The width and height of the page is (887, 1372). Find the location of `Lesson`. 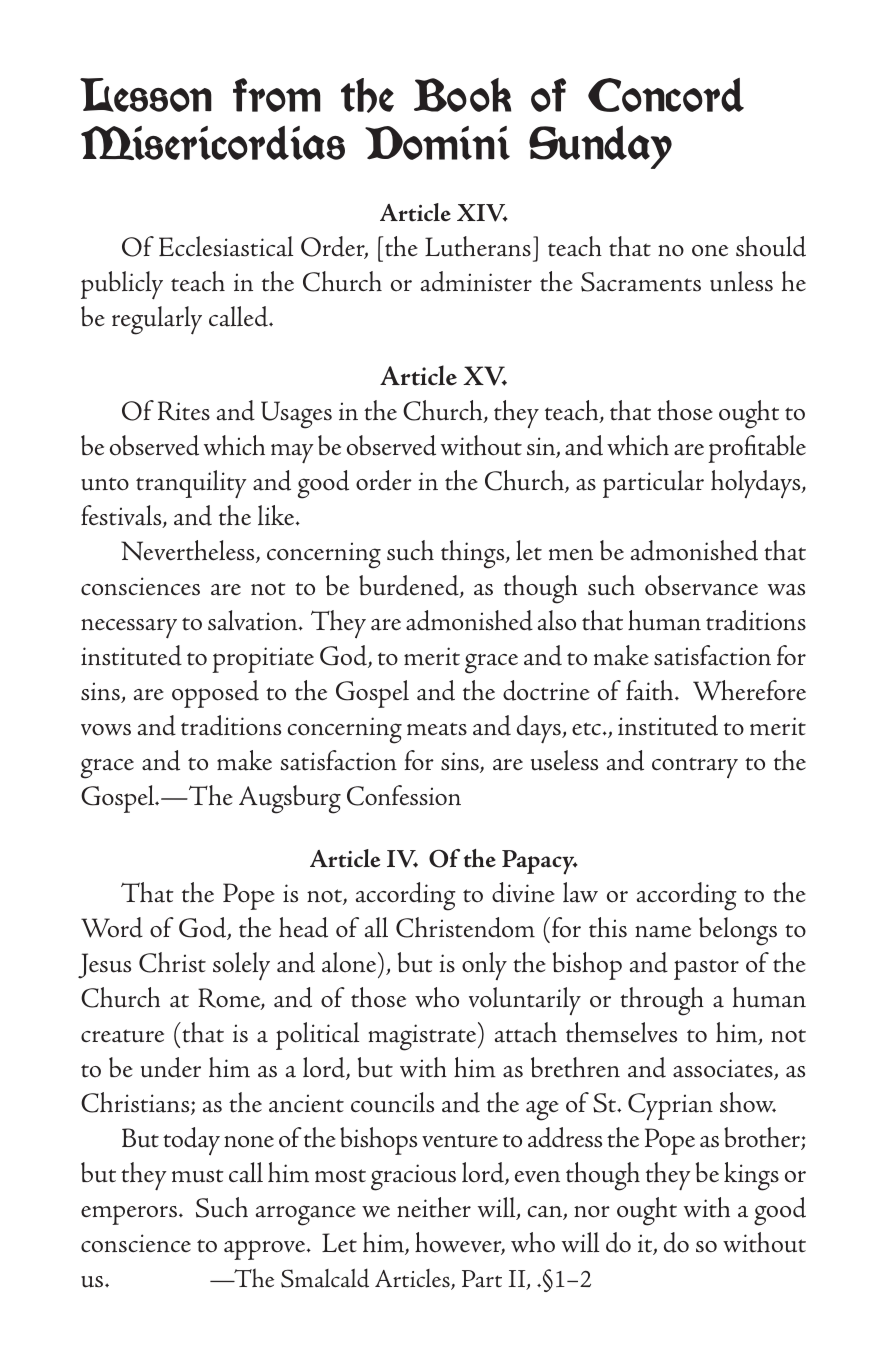

Lesson is located at coordinates (146, 95).
